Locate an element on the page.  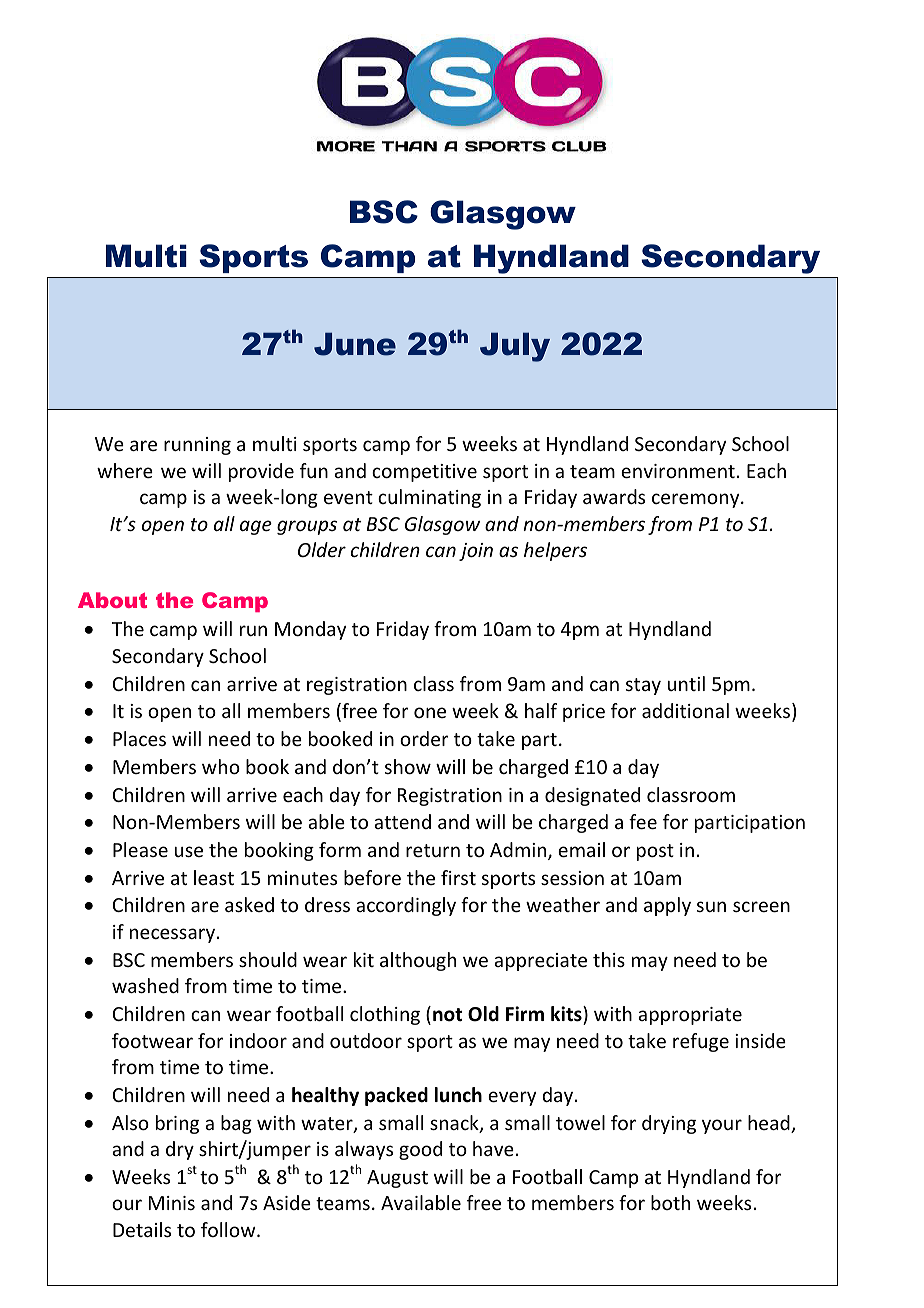
ceremony is located at coordinates (697, 500).
